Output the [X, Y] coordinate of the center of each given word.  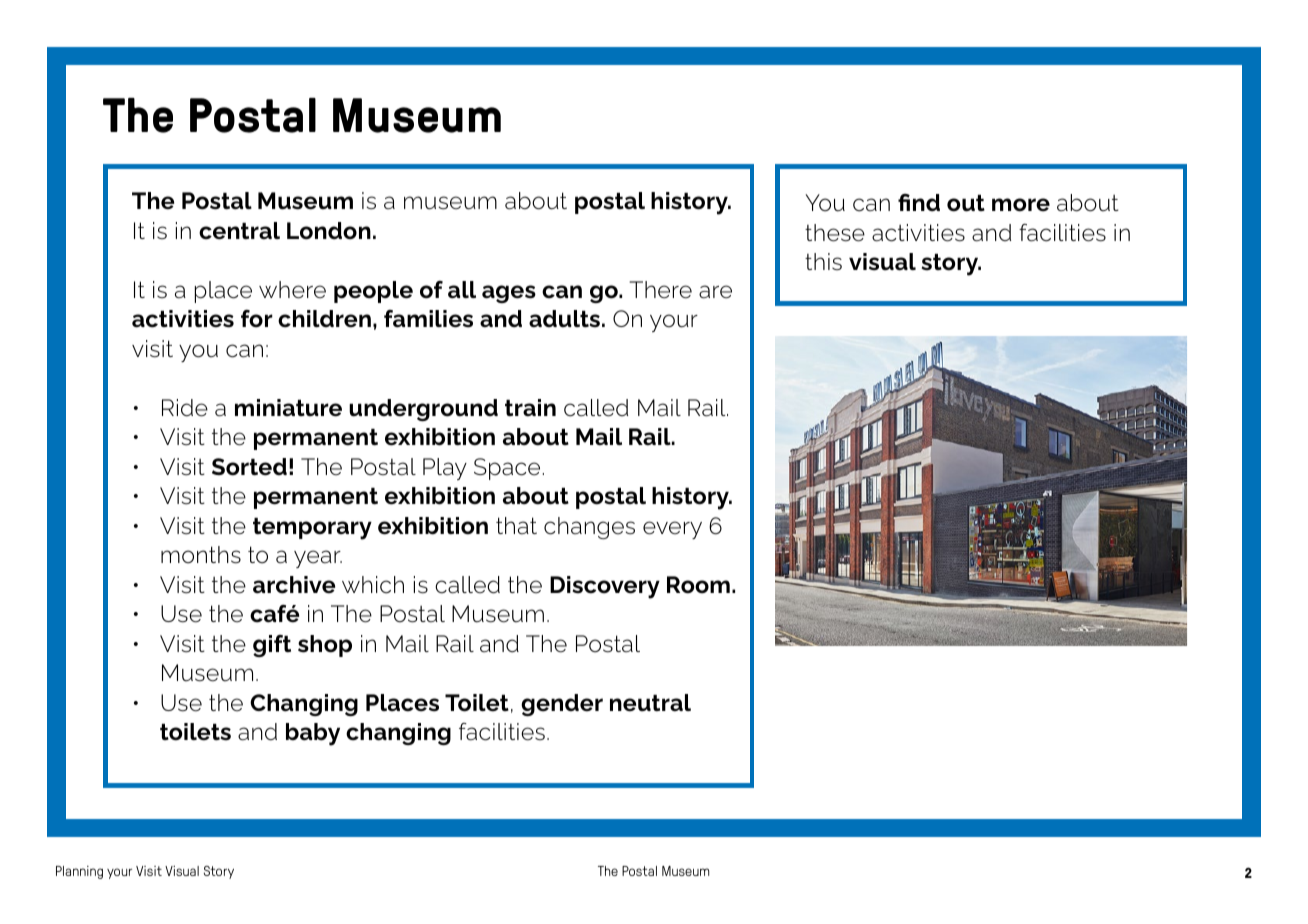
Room [698, 585]
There [661, 290]
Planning [79, 872]
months [201, 555]
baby [313, 734]
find [919, 203]
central [239, 231]
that [516, 526]
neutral [650, 703]
